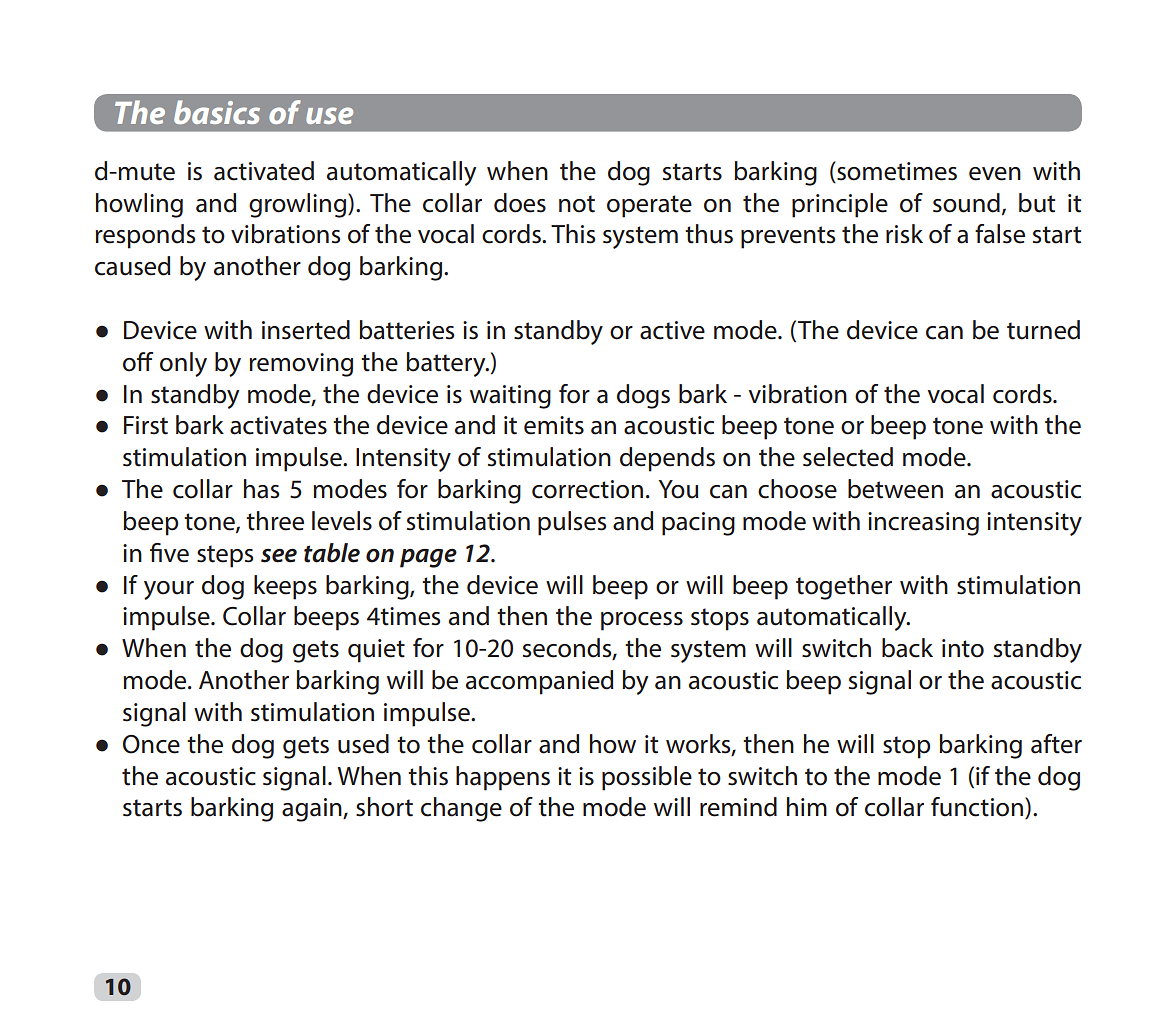  I want to click on sound, so click(966, 203).
